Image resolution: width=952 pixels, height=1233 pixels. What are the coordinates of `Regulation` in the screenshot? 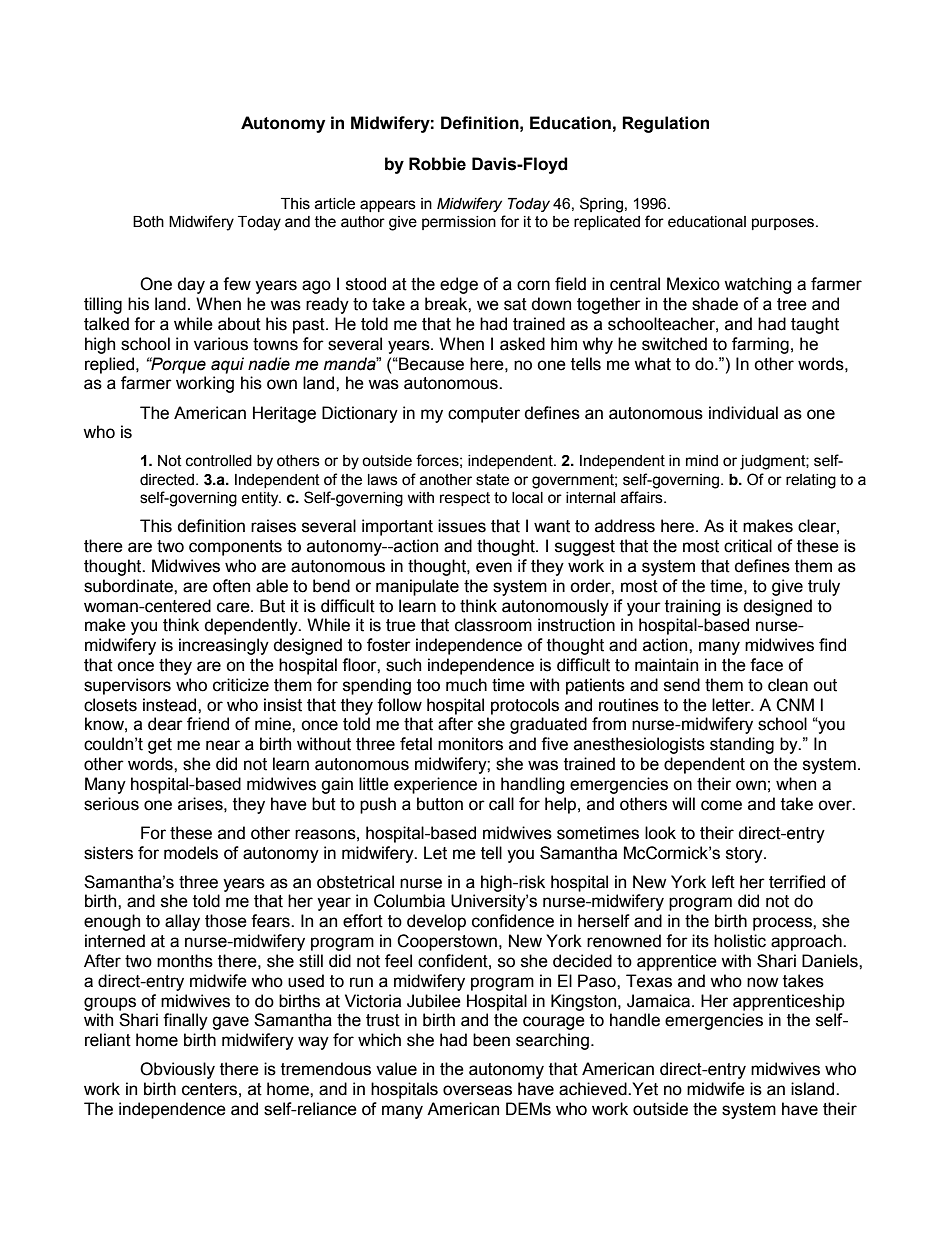 It's located at (665, 124).
